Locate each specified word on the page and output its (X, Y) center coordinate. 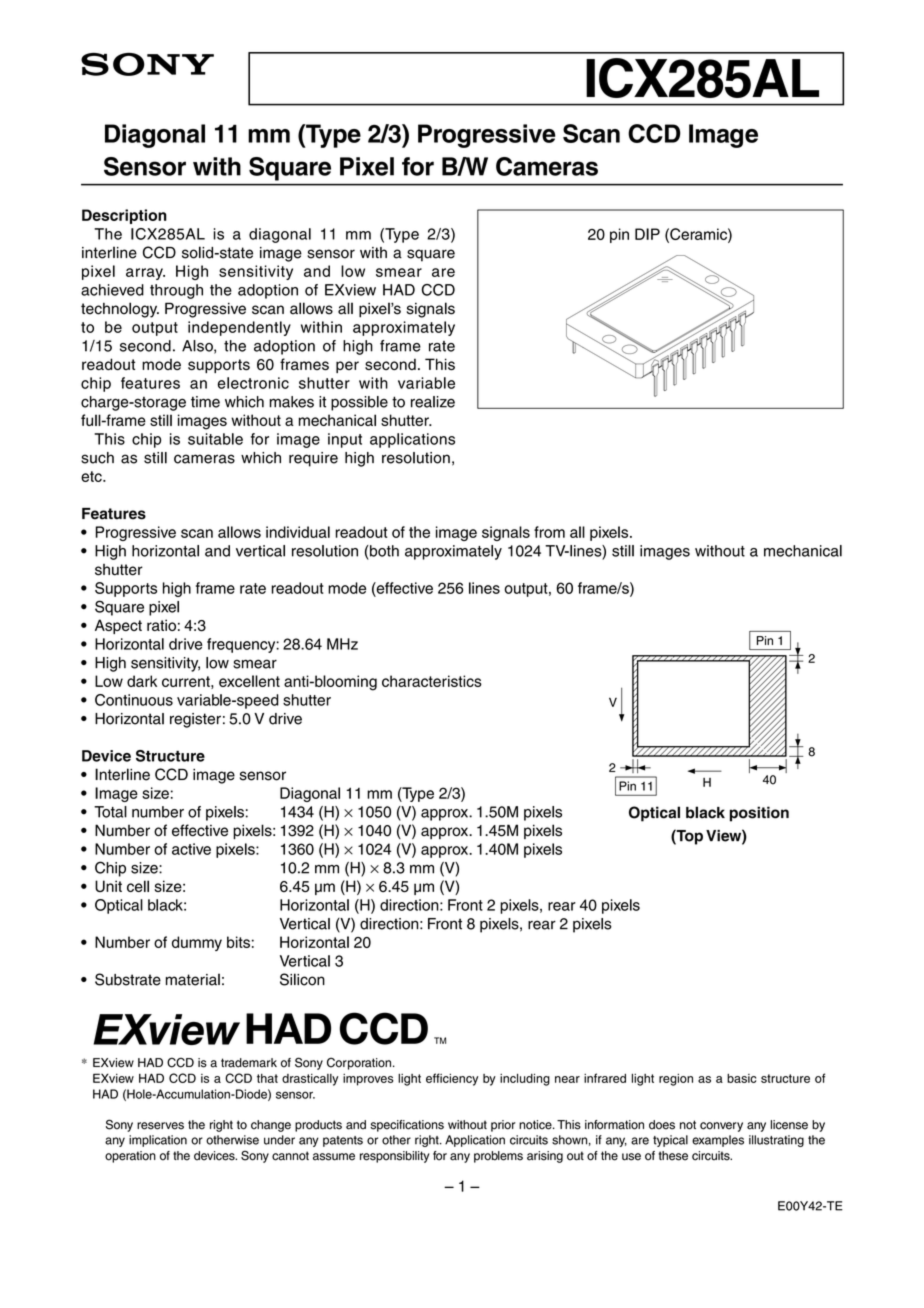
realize (433, 402)
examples (718, 1141)
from (549, 532)
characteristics (432, 681)
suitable (215, 439)
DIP (647, 234)
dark (142, 681)
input (345, 440)
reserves (160, 1126)
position (759, 814)
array (145, 274)
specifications (407, 1126)
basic (741, 1078)
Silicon (302, 979)
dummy (197, 943)
